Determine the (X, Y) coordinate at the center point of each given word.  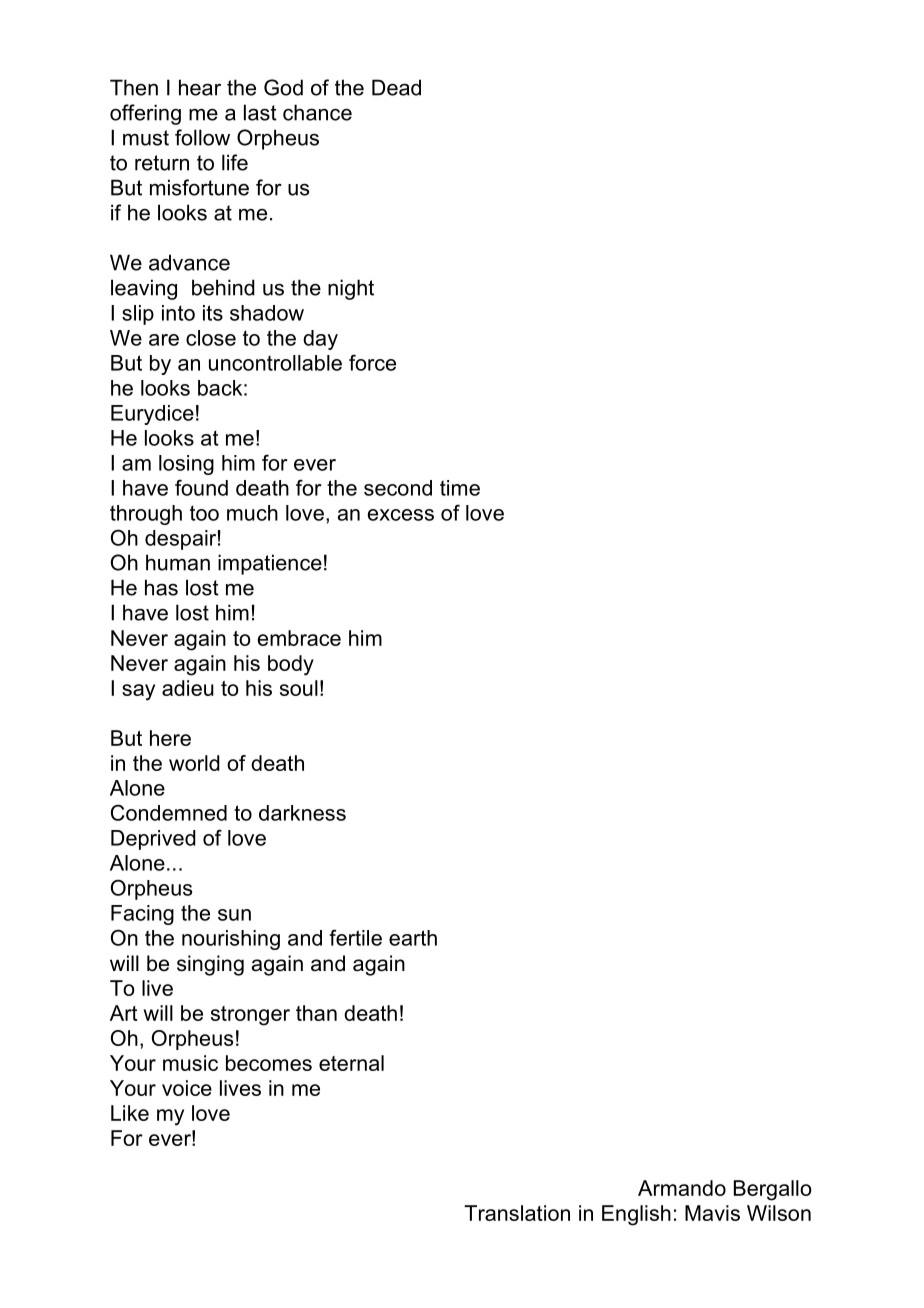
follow (202, 137)
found (201, 487)
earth (413, 938)
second (398, 488)
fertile (355, 937)
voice (187, 1088)
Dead (396, 87)
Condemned (169, 812)
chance (317, 112)
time (460, 488)
